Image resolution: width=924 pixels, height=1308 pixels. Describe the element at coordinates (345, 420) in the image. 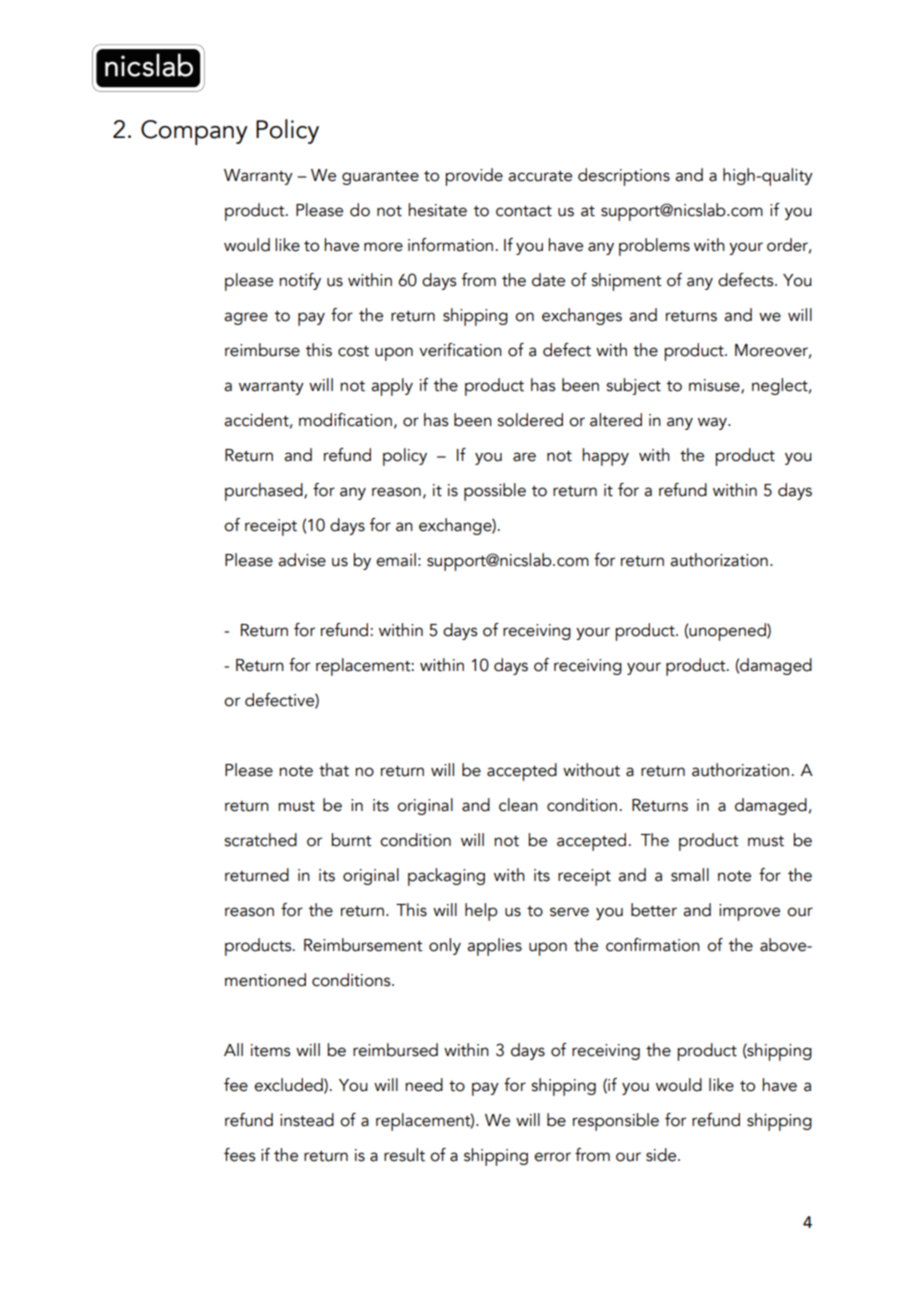

I see `modification` at that location.
